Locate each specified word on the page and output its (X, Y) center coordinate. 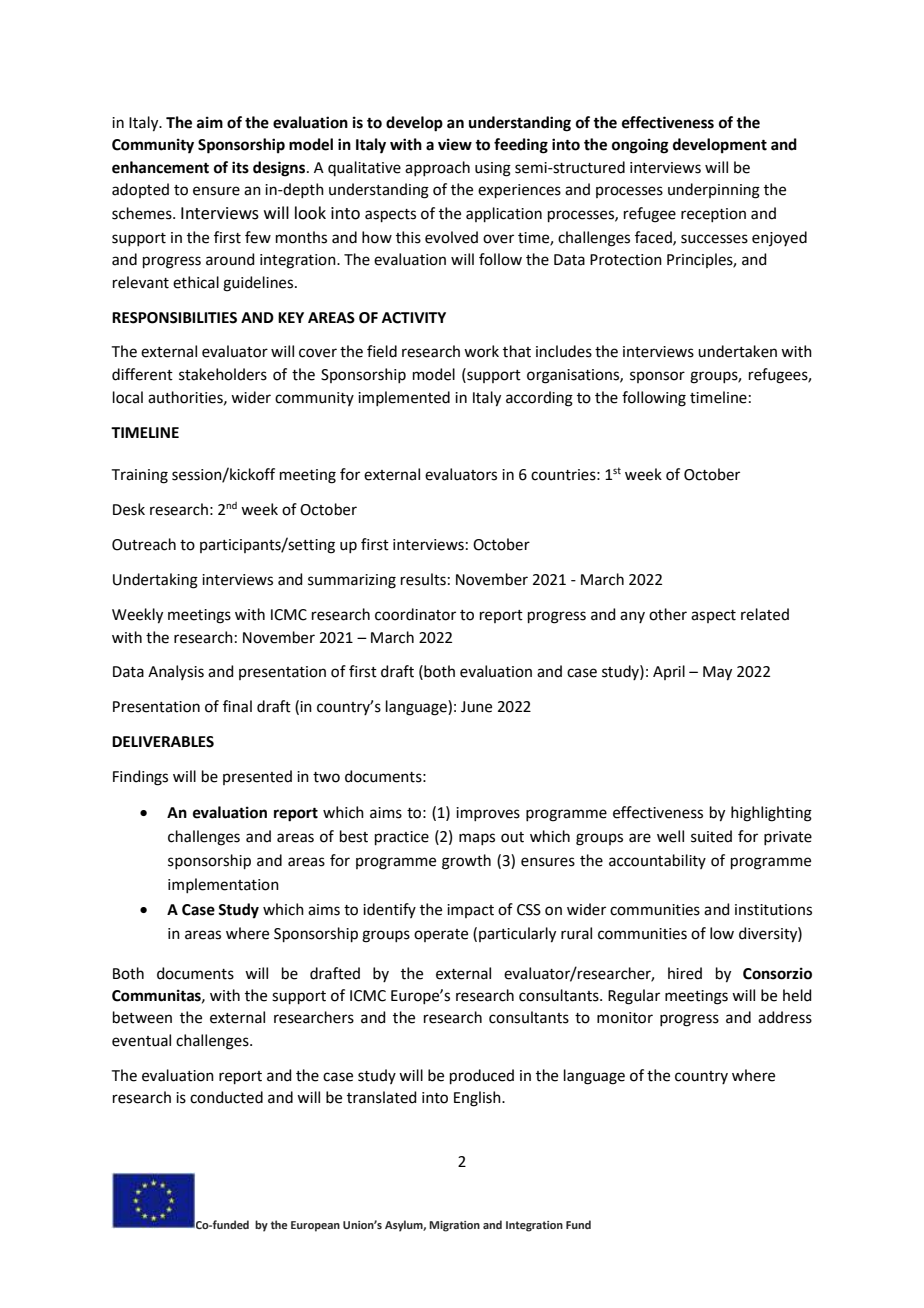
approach (437, 168)
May (717, 673)
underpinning (714, 191)
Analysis (176, 672)
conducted (226, 1097)
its (240, 167)
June (476, 707)
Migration (454, 1226)
